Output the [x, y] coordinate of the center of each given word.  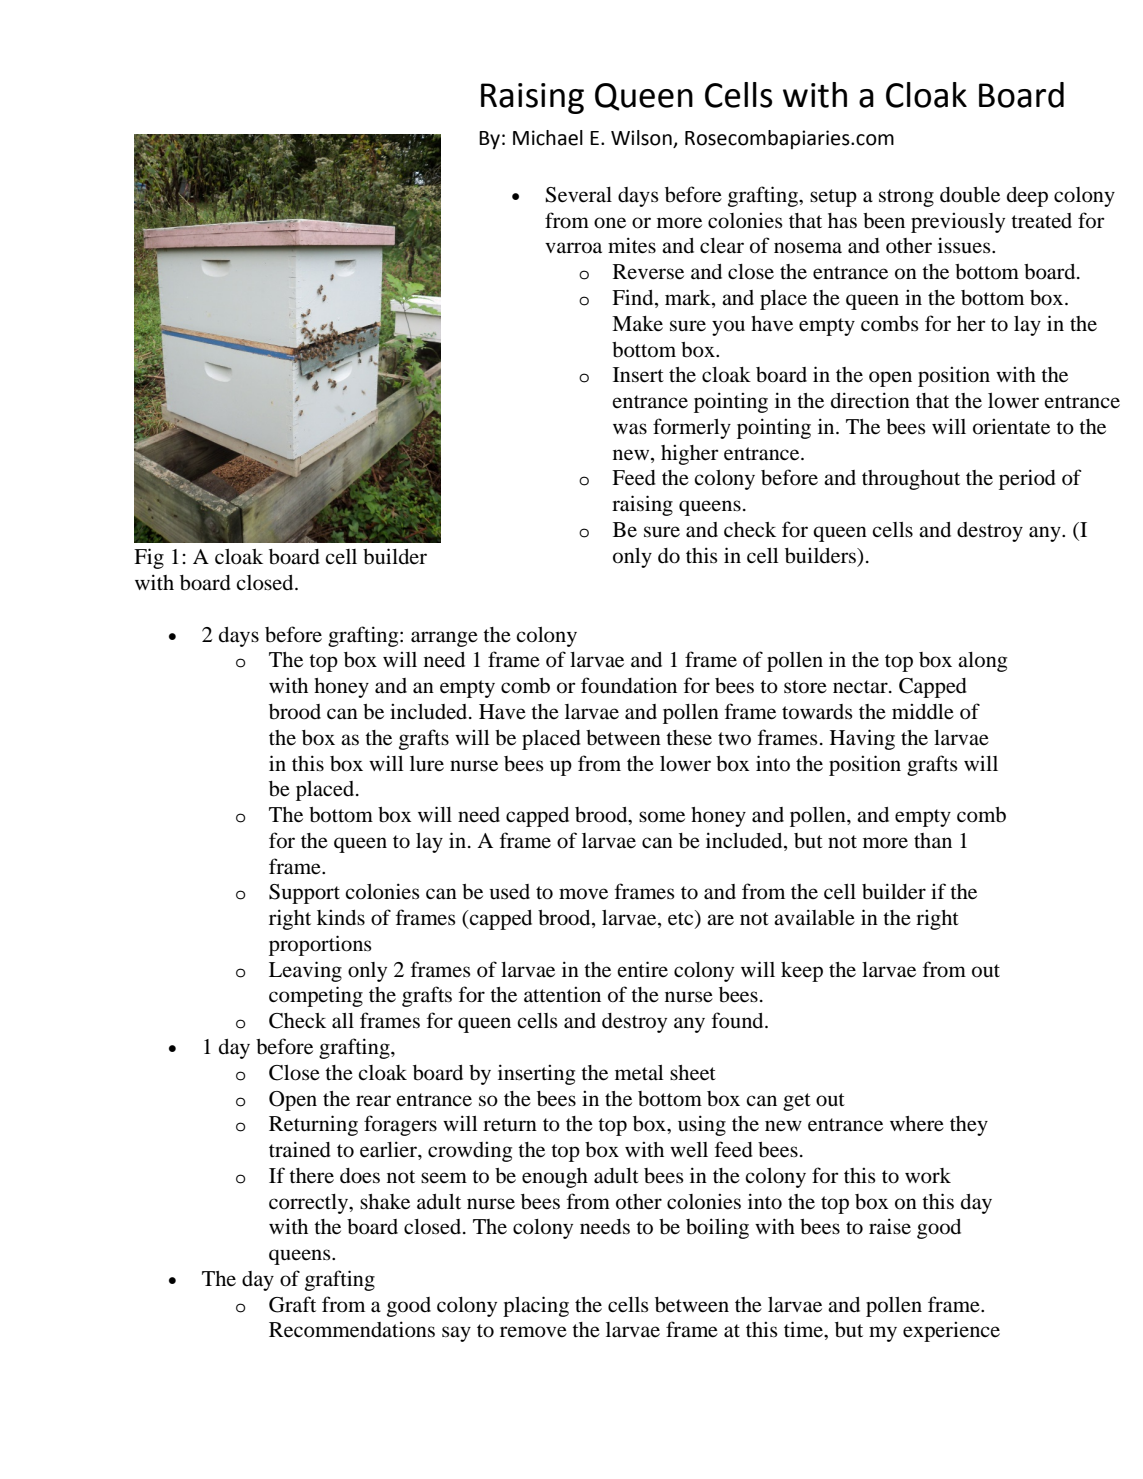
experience [951, 1331]
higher [690, 454]
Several [579, 195]
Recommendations [352, 1329]
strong [906, 198]
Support [304, 894]
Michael [548, 138]
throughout [911, 480]
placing [536, 1306]
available [814, 917]
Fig [149, 558]
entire [642, 969]
